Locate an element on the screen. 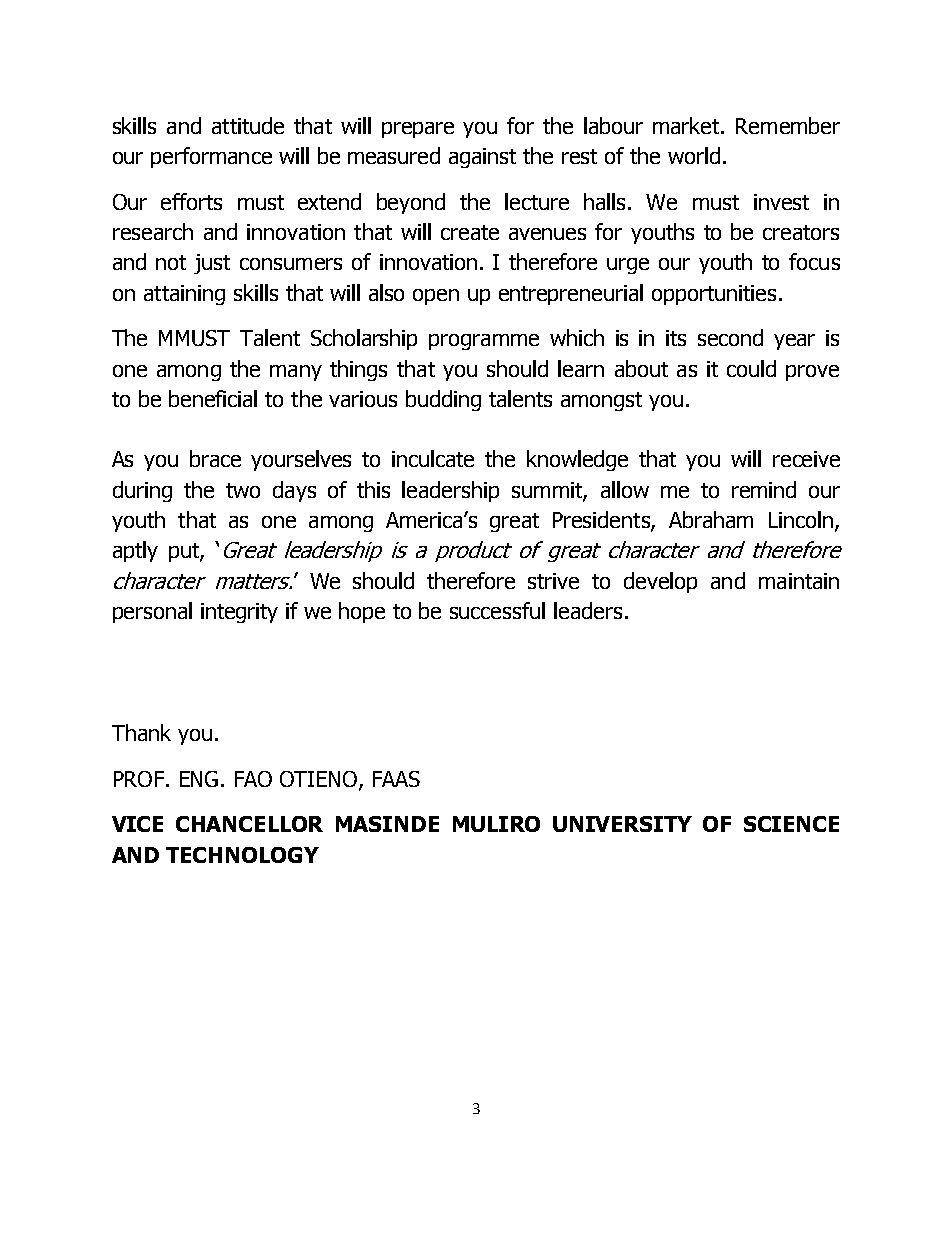  integrity is located at coordinates (239, 613).
